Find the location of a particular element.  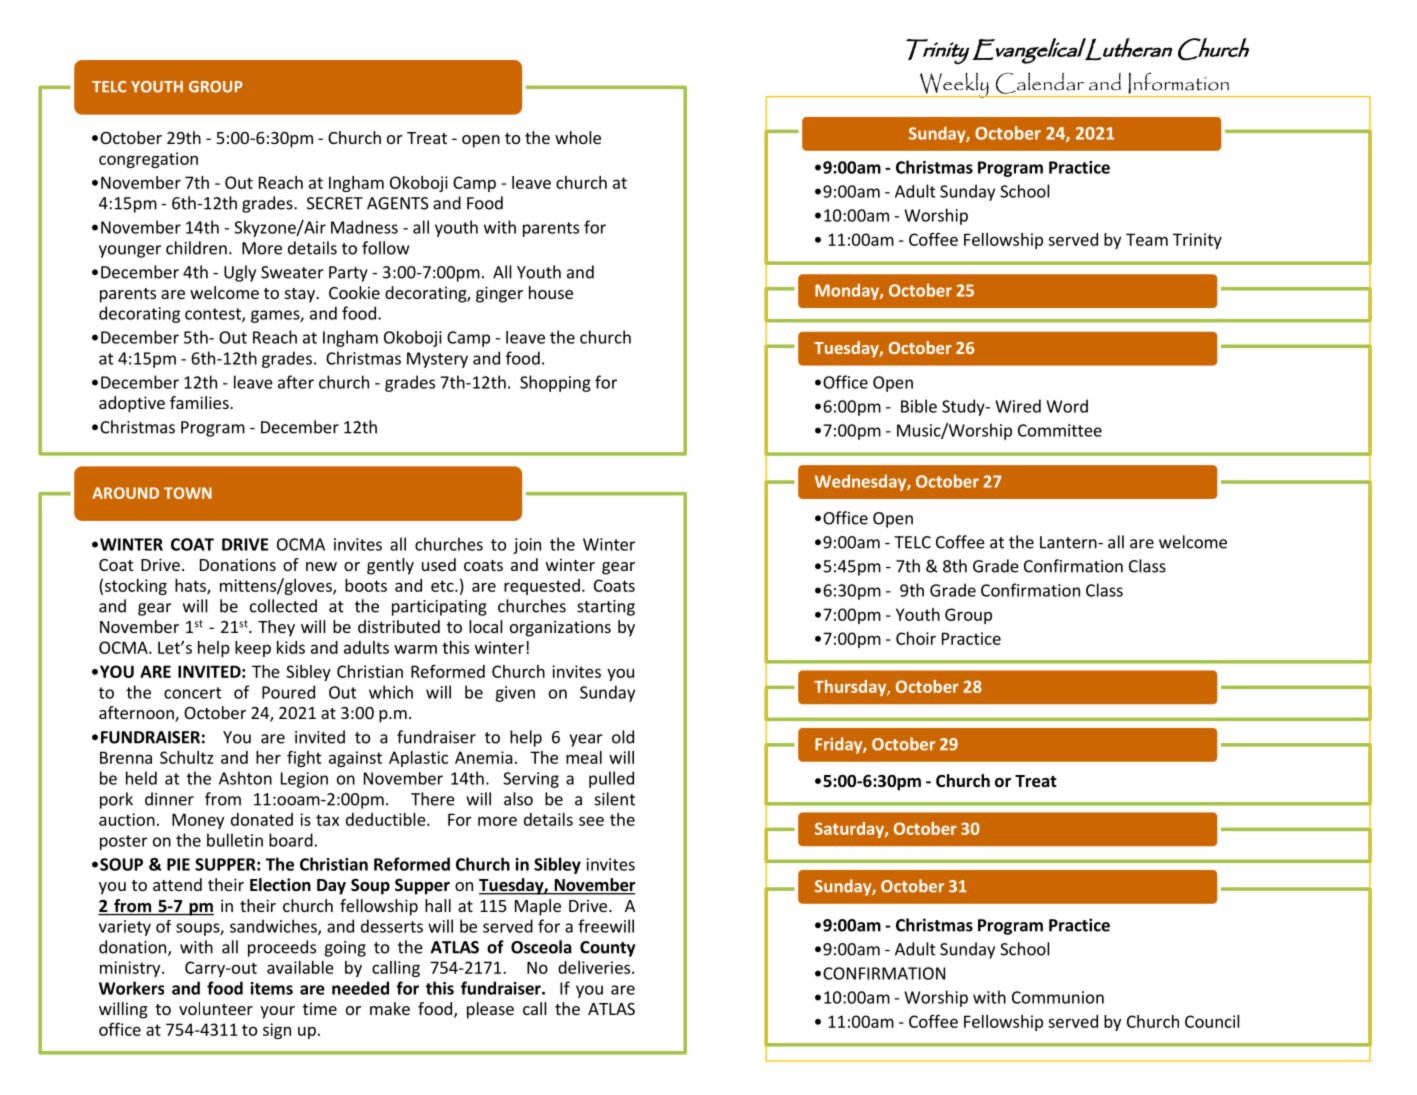

Information is located at coordinates (1178, 83).
